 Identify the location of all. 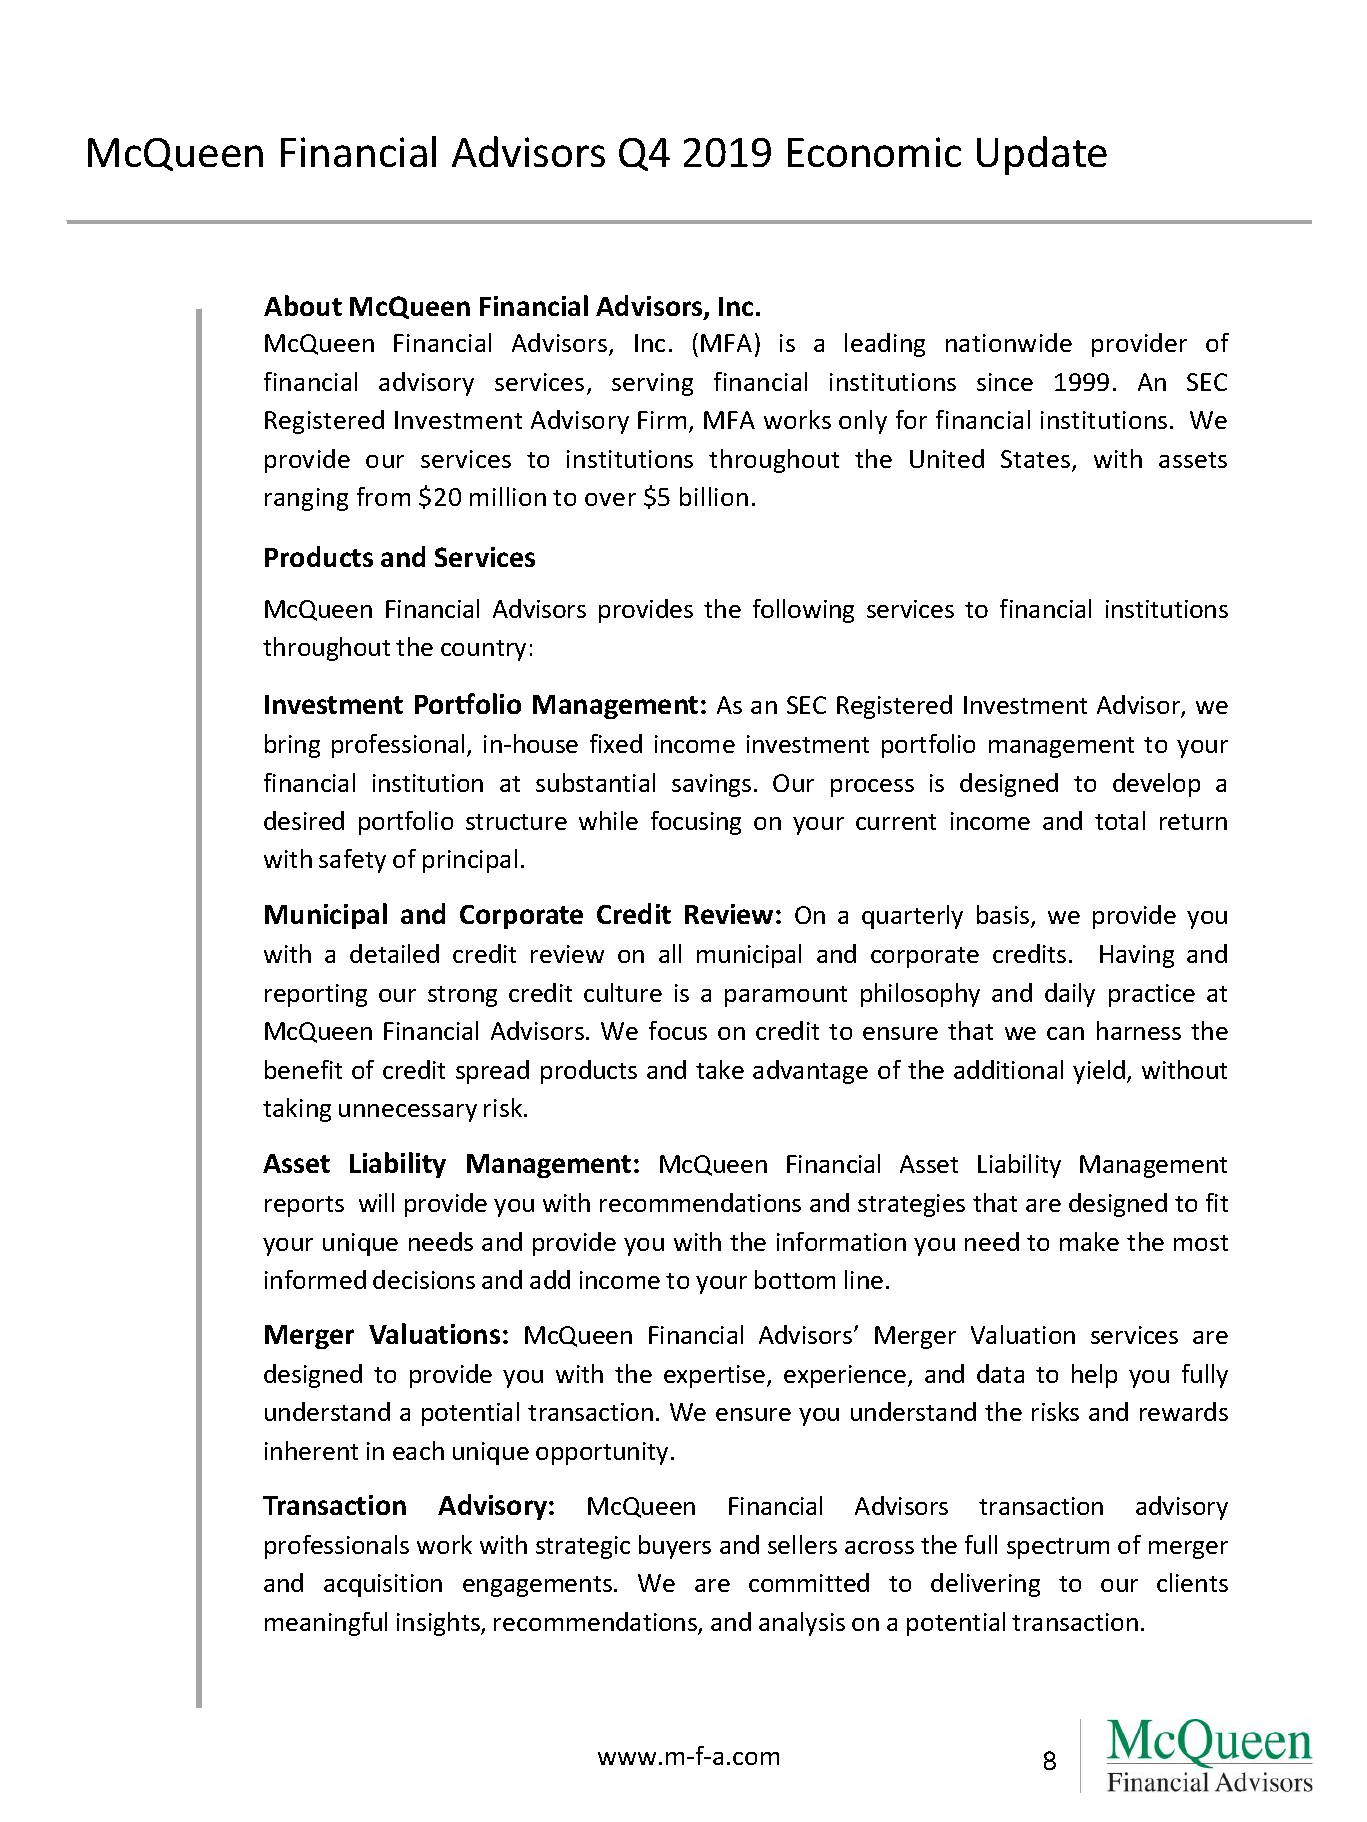
(670, 953).
